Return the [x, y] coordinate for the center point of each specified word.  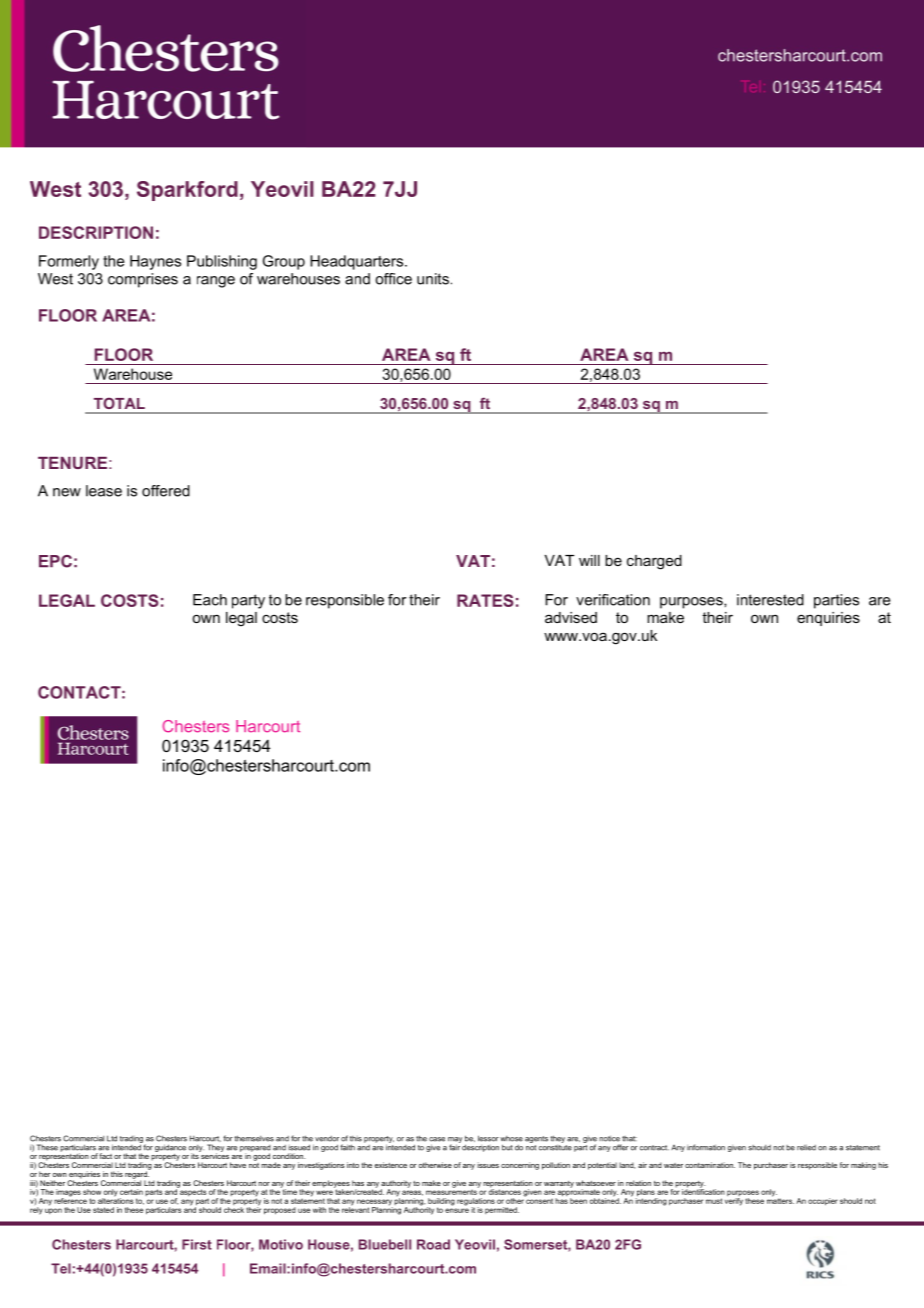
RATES [485, 600]
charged [654, 562]
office [393, 279]
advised [571, 617]
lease [104, 491]
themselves [254, 1138]
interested [770, 600]
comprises [143, 280]
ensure [457, 1210]
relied [806, 1147]
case [437, 1139]
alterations [116, 1200]
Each [210, 600]
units [433, 279]
